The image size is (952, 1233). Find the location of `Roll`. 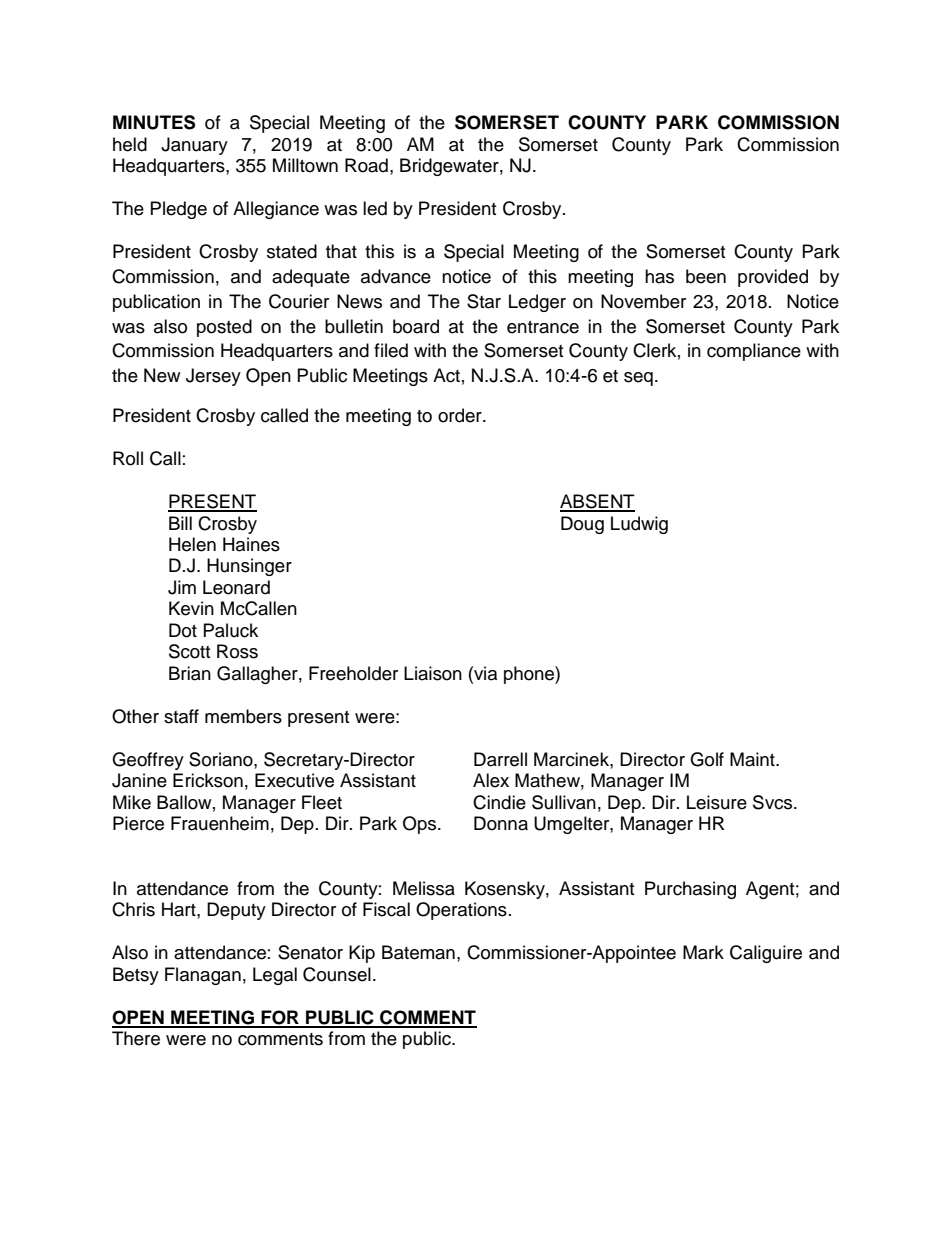

Roll is located at coordinates (128, 458).
